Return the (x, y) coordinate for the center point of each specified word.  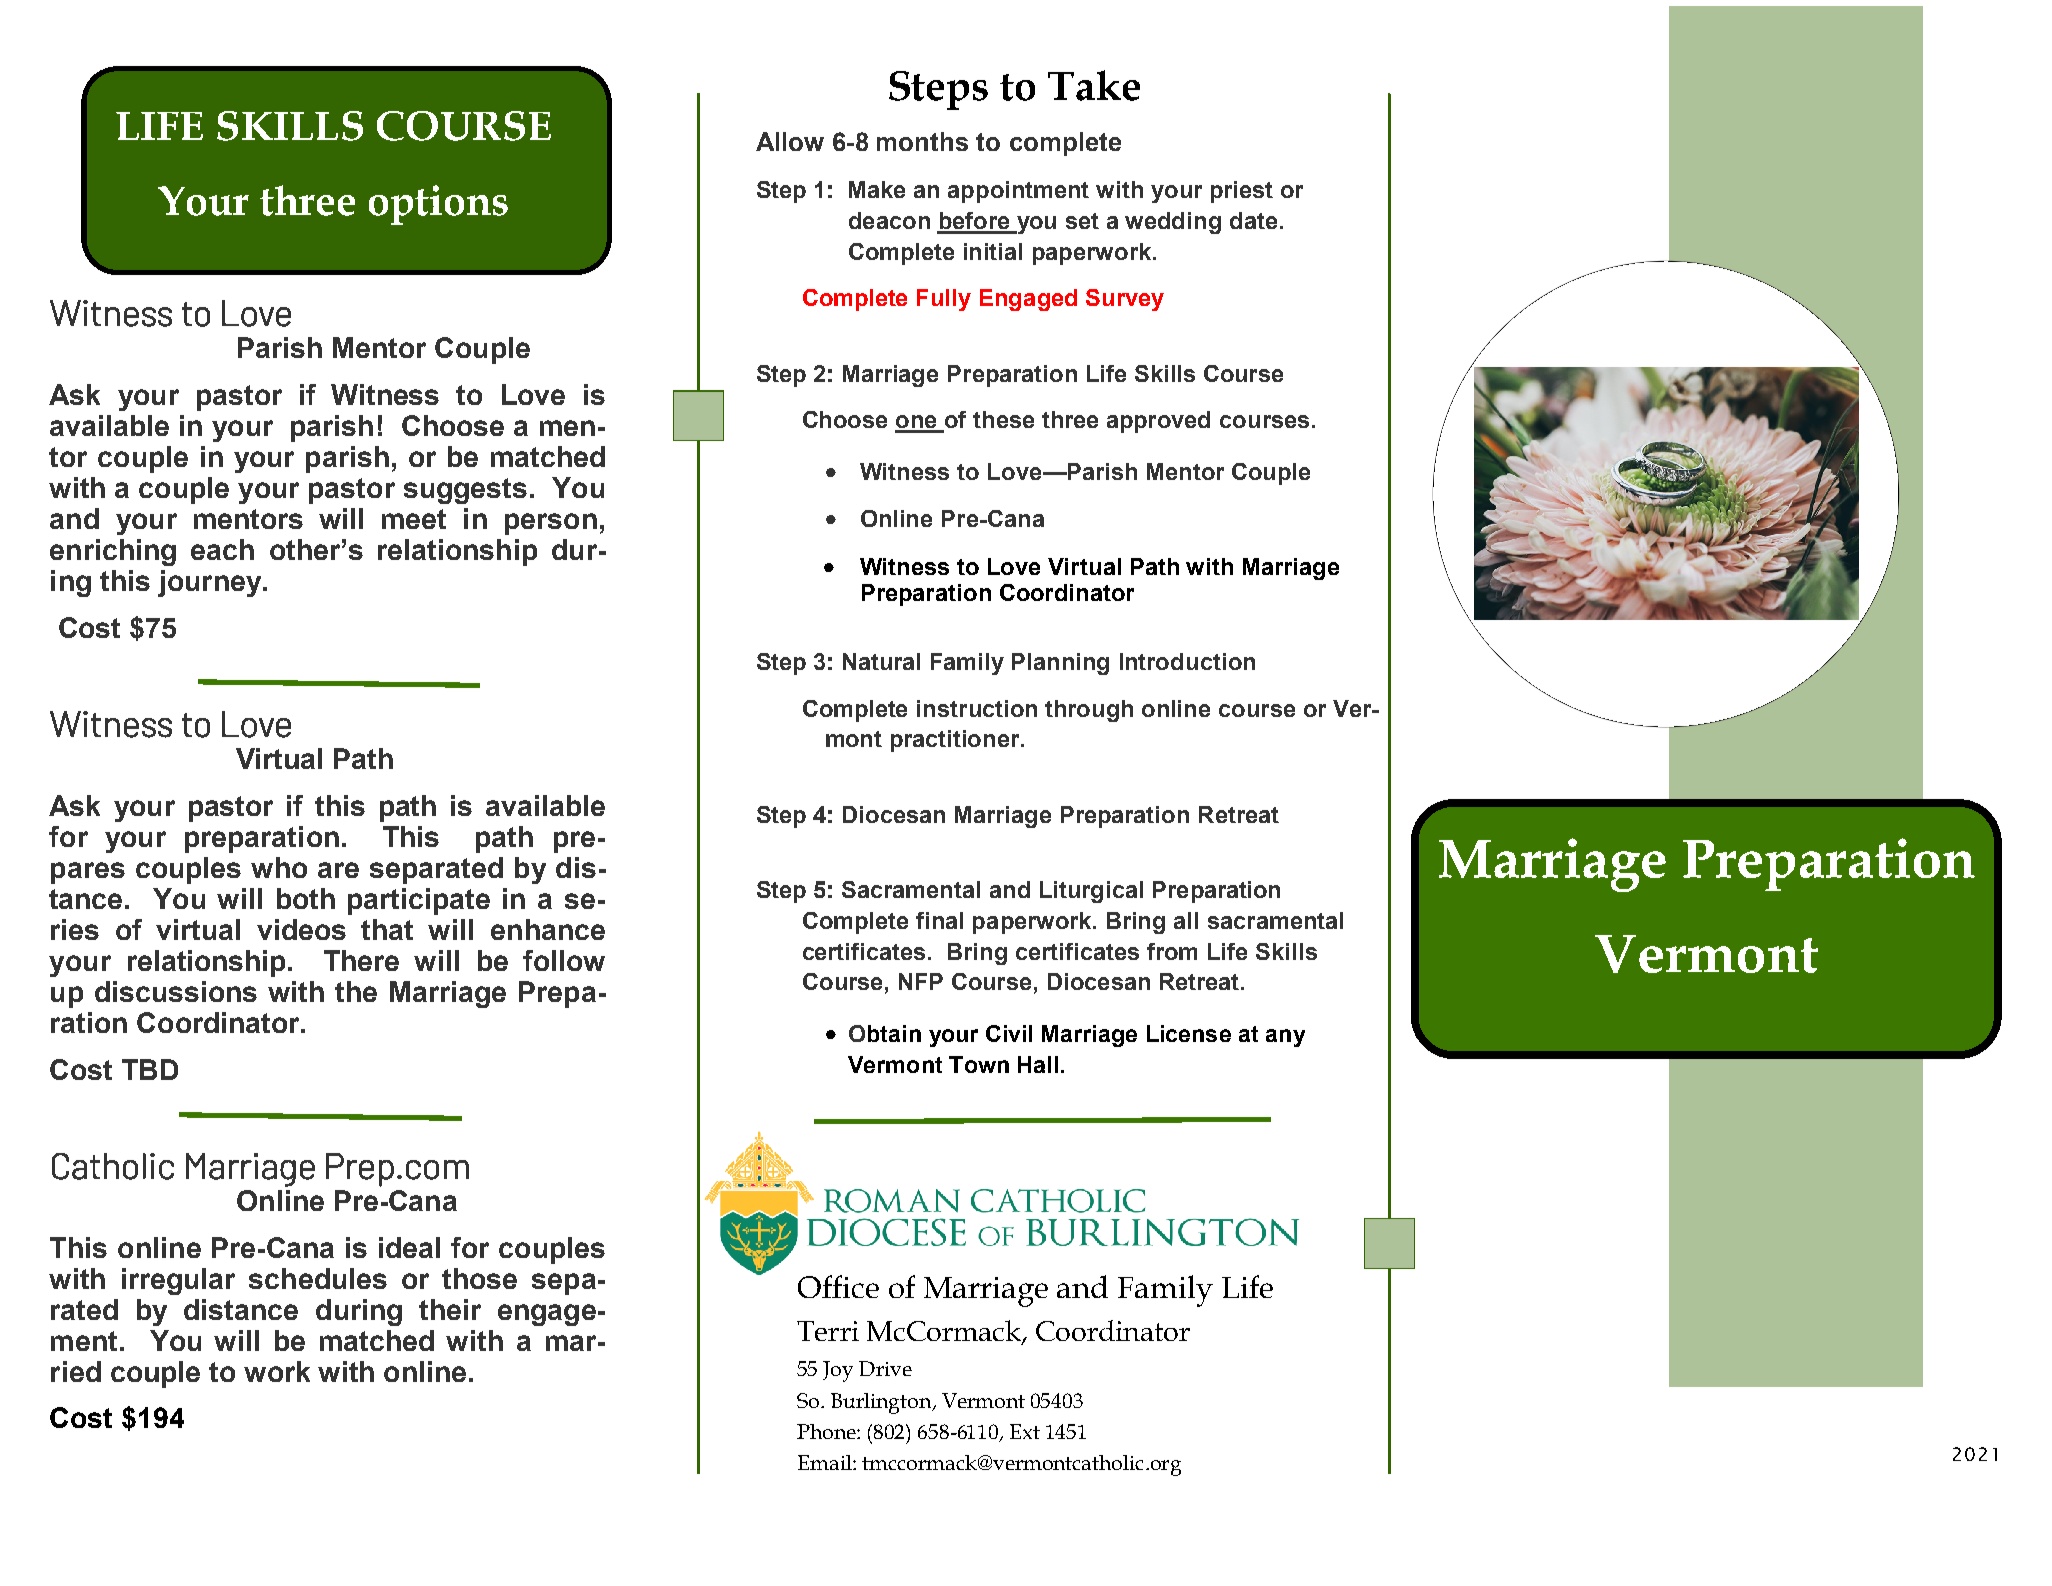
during (359, 1312)
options (438, 205)
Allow (790, 141)
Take (1094, 85)
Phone (827, 1431)
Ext (1025, 1431)
